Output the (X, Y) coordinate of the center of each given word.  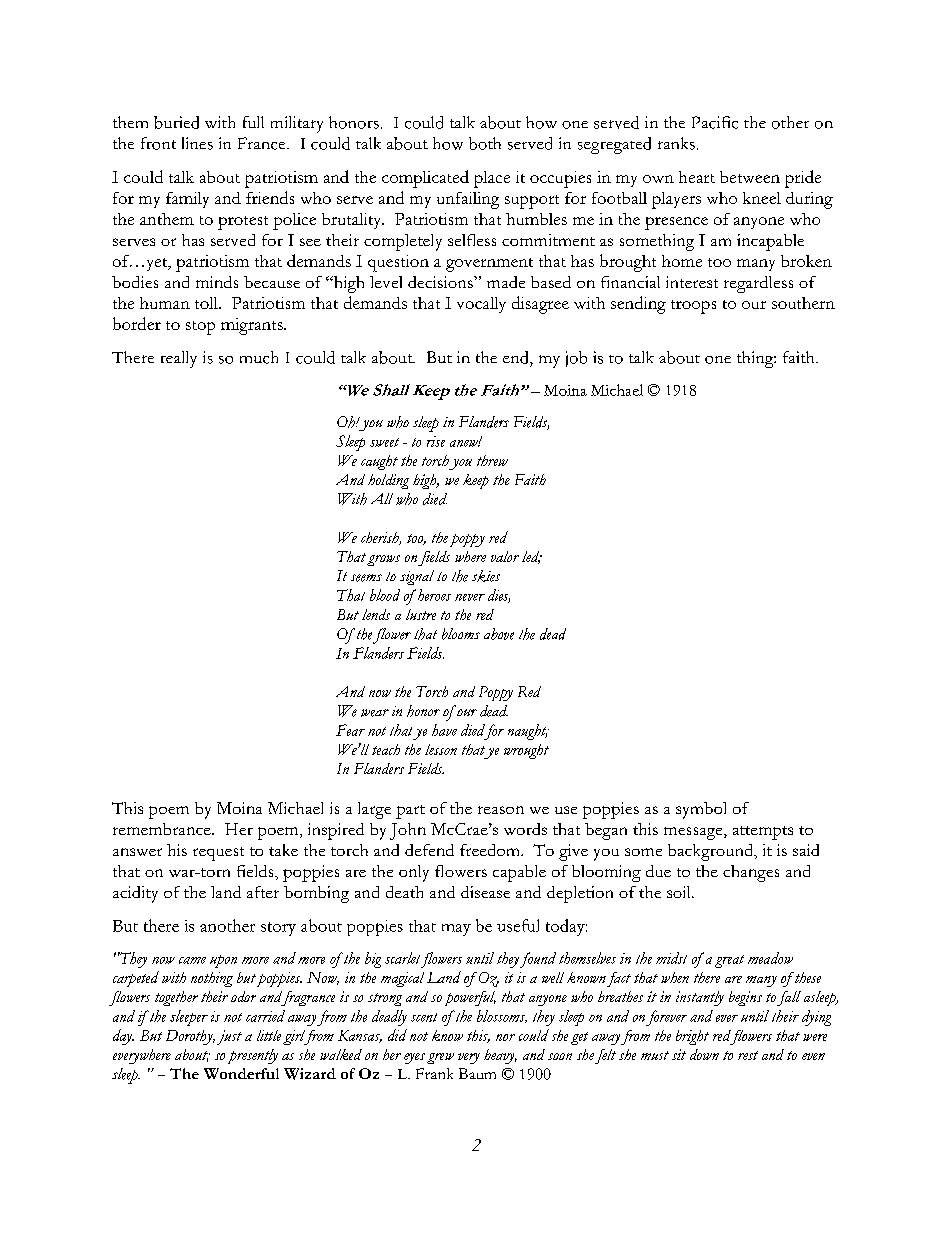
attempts (763, 833)
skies (486, 576)
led (532, 557)
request (218, 854)
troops (693, 307)
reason (501, 810)
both (485, 143)
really (179, 359)
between (750, 177)
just (229, 1037)
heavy (500, 1056)
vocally (481, 305)
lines (197, 143)
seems (366, 578)
